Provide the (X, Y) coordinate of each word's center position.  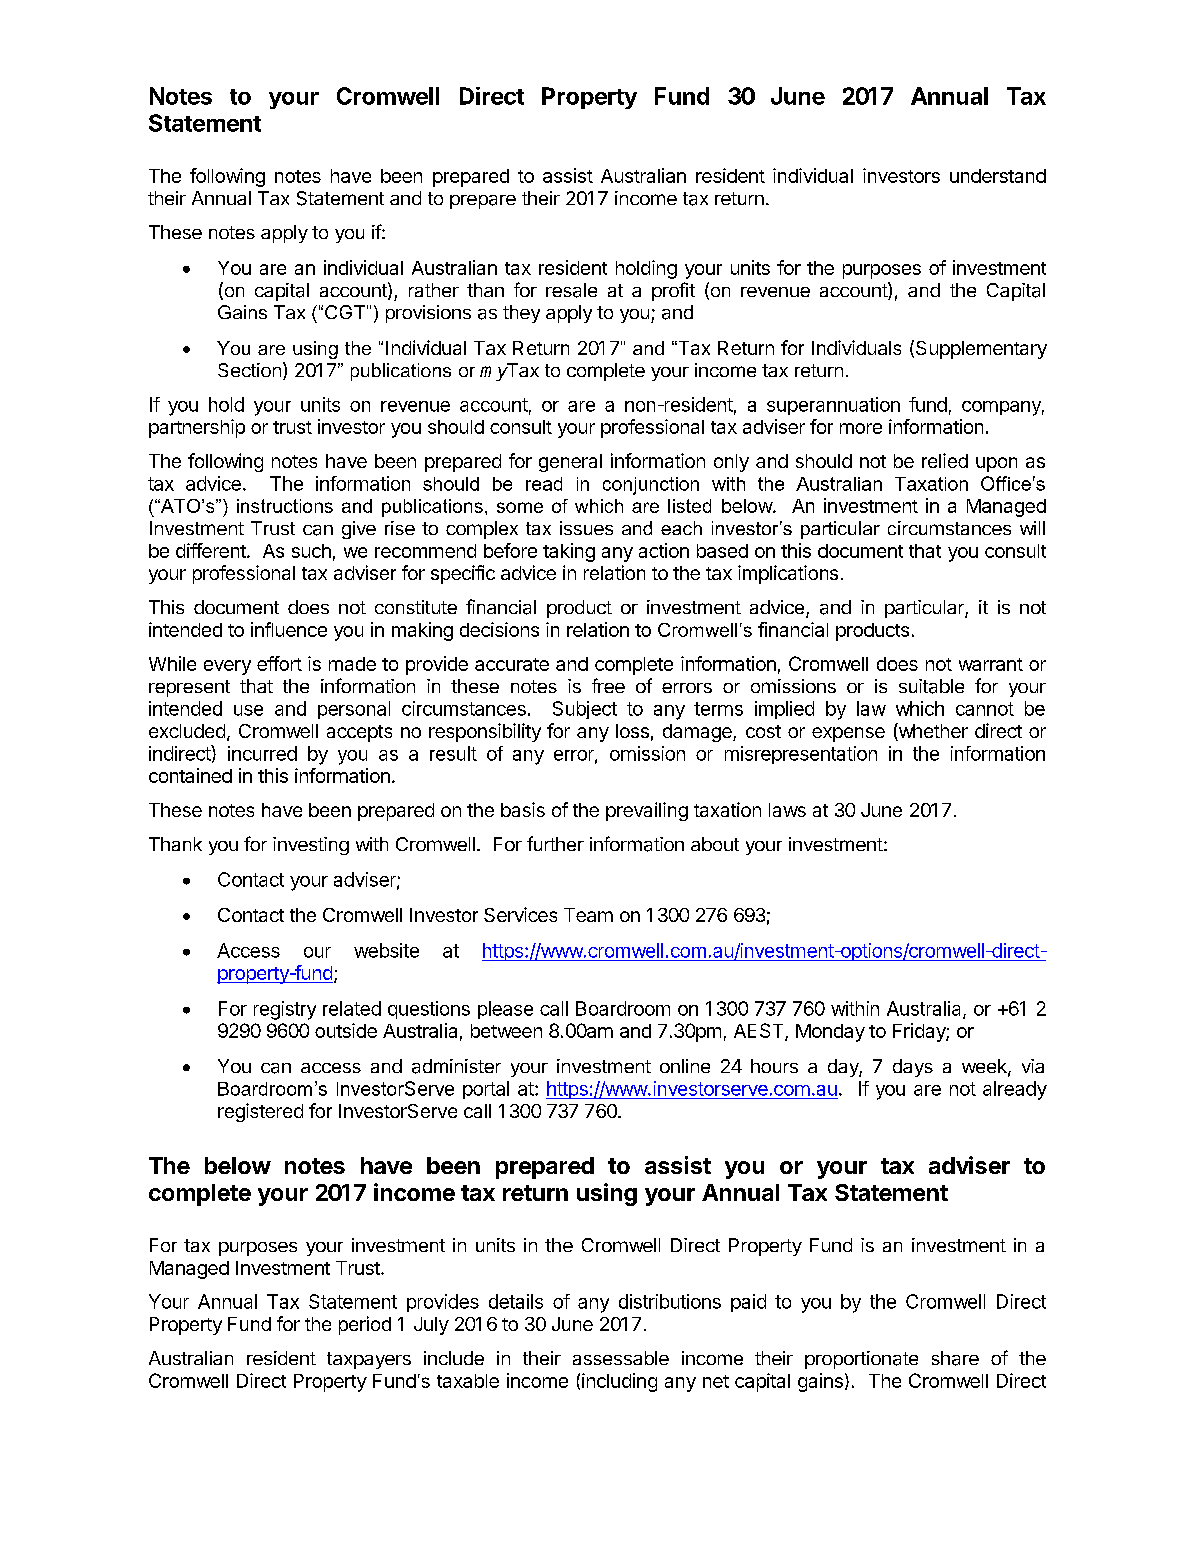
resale (571, 290)
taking (569, 552)
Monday (830, 1033)
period (365, 1325)
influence (289, 629)
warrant (991, 664)
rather (434, 290)
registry (285, 1010)
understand (998, 176)
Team (588, 915)
